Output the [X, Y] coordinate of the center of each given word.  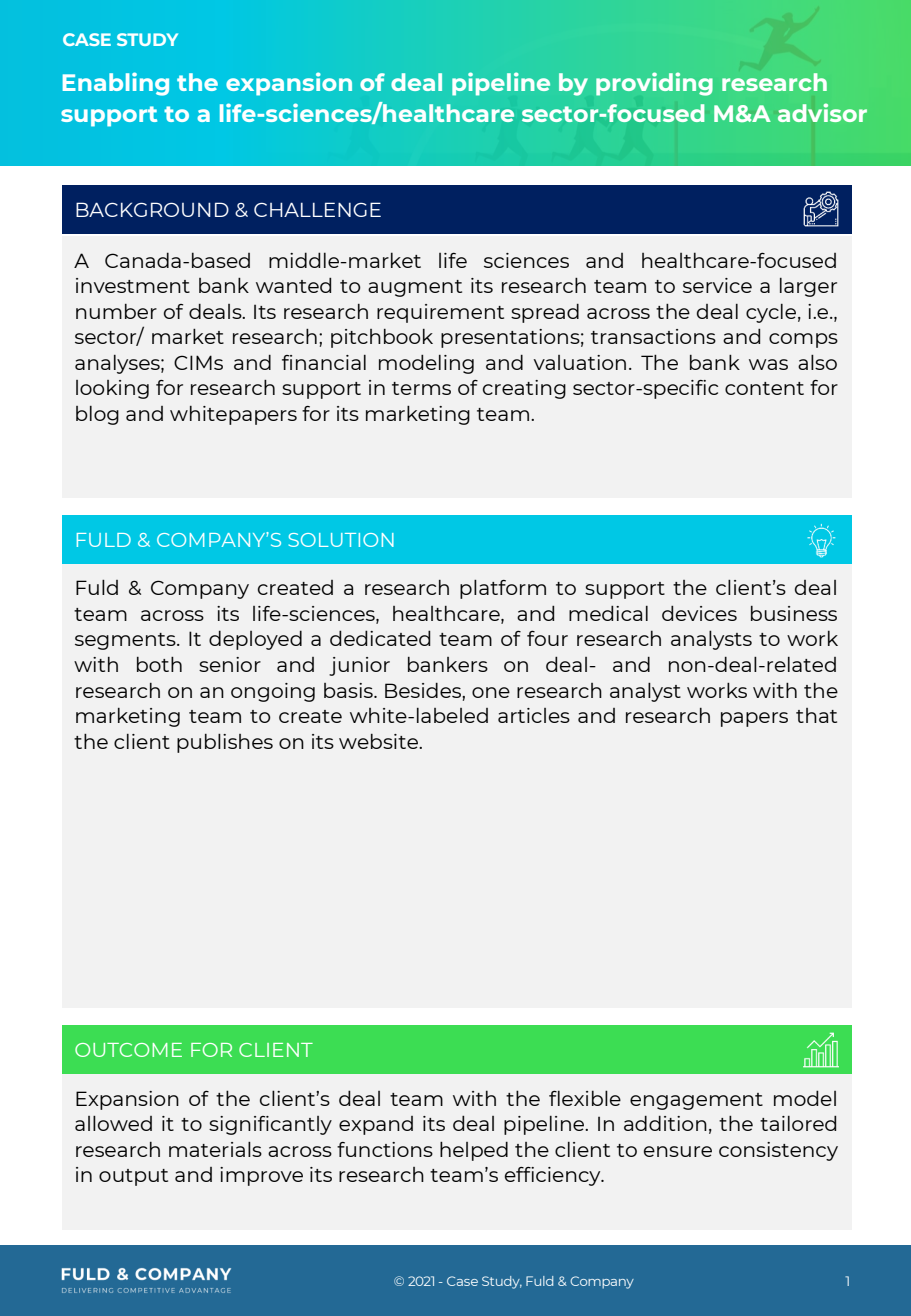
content [764, 388]
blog [97, 415]
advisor [822, 112]
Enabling [116, 84]
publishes [225, 743]
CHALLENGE [317, 209]
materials [215, 1149]
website [379, 741]
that [816, 715]
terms [421, 388]
